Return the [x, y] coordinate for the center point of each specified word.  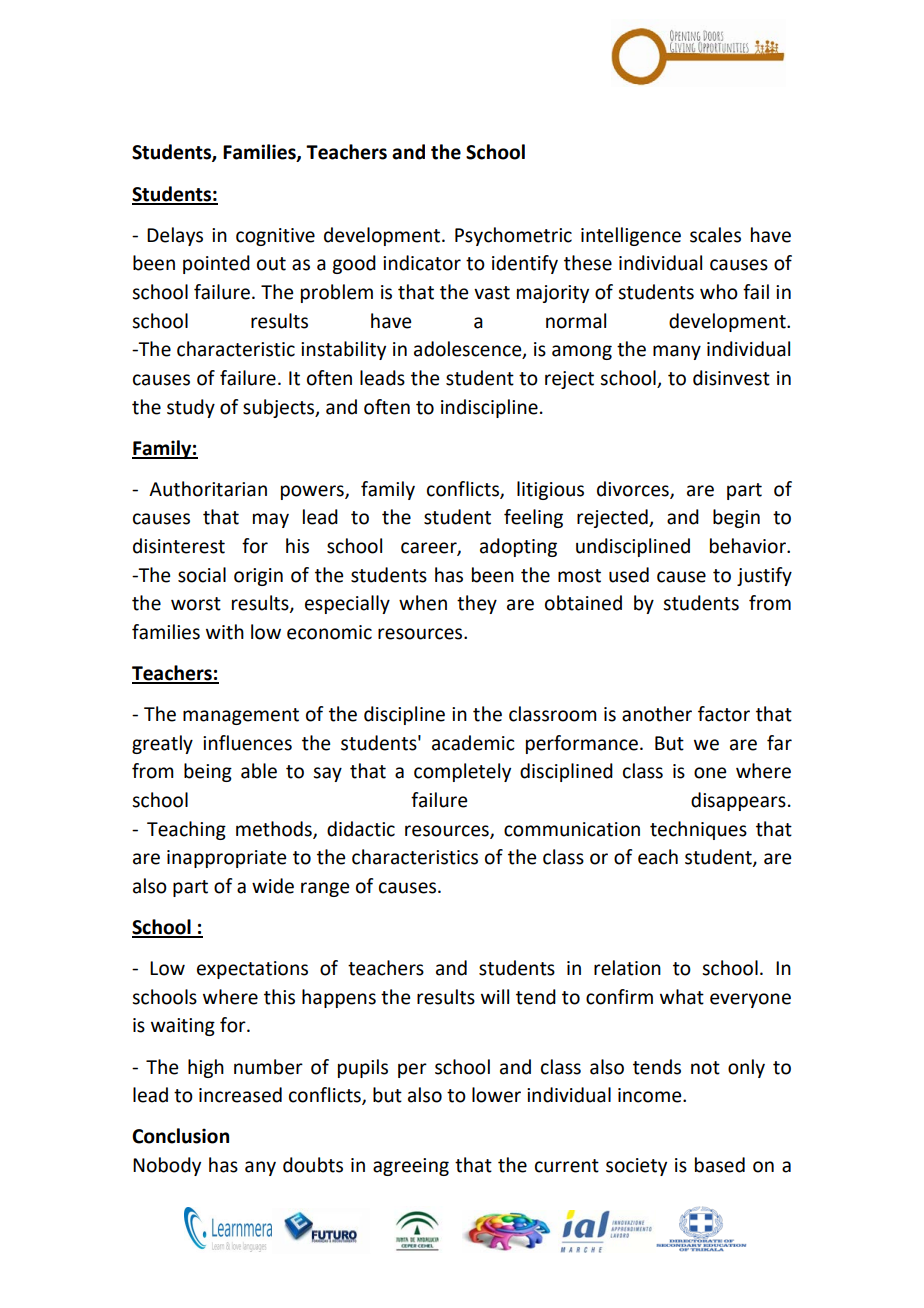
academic [473, 743]
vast [492, 293]
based [720, 1165]
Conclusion [180, 1136]
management [241, 716]
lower [496, 1095]
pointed [216, 264]
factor [724, 714]
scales [715, 235]
